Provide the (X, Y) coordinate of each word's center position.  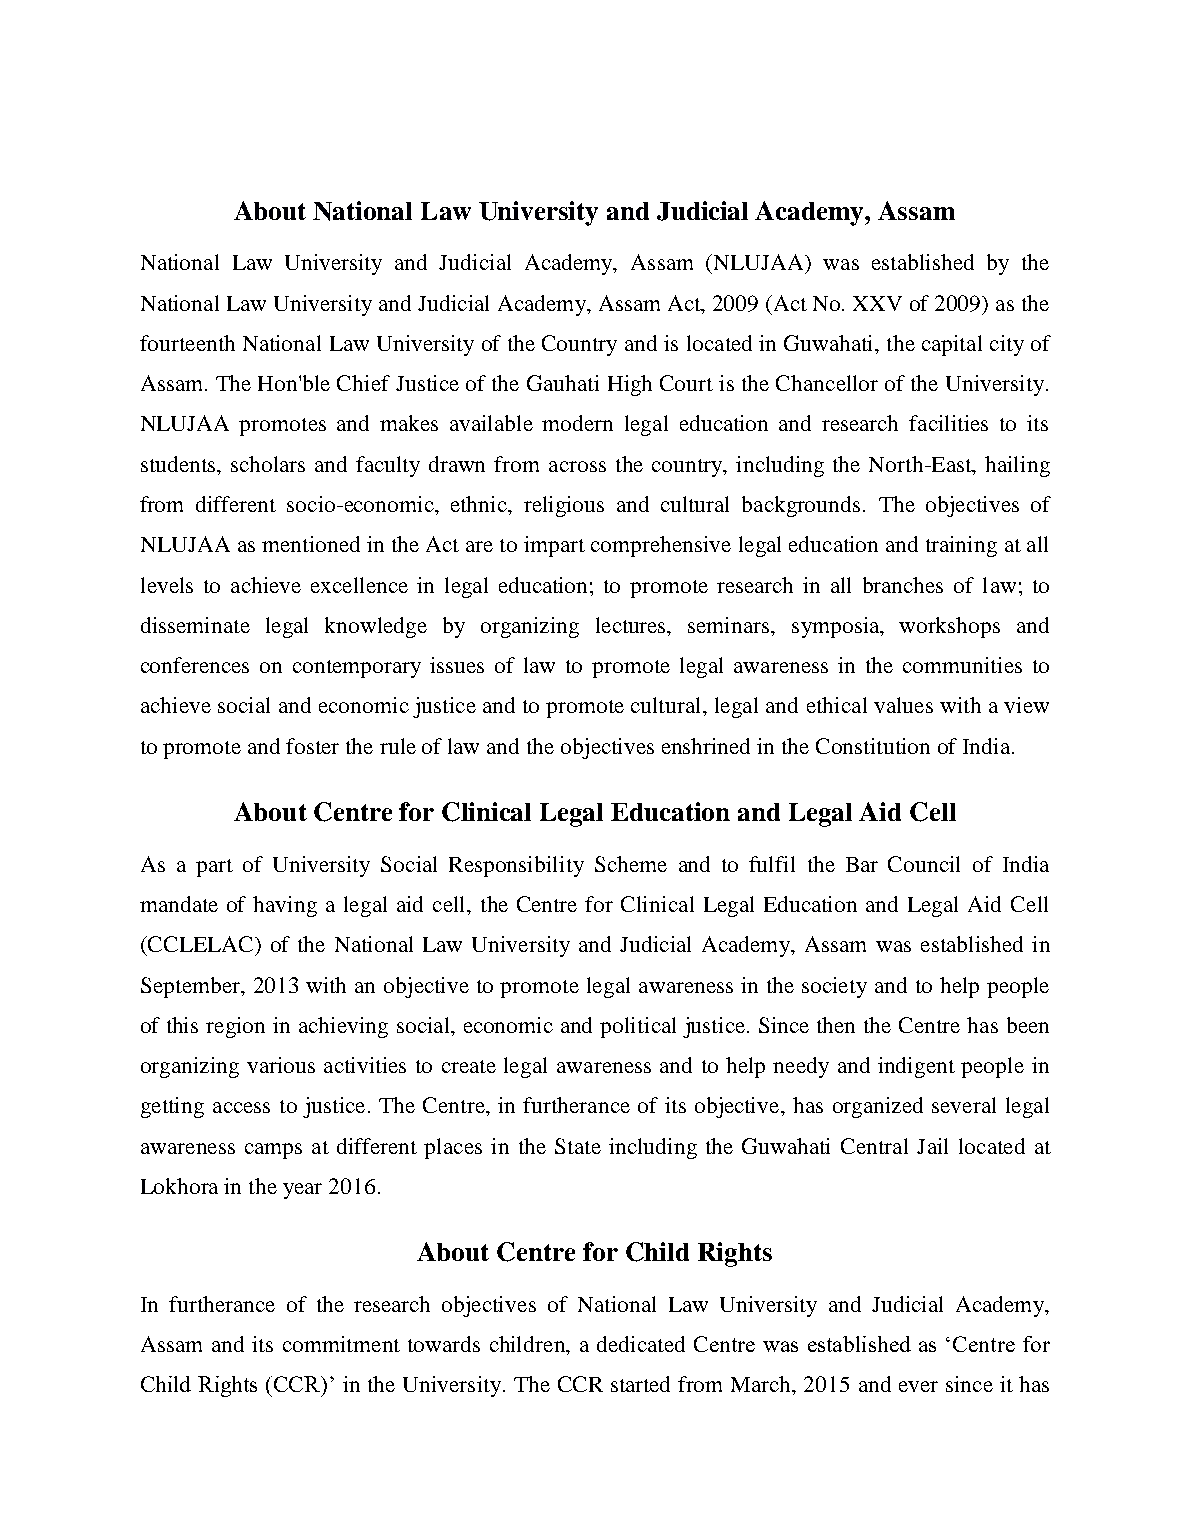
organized (878, 1107)
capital (952, 345)
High (630, 385)
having (285, 906)
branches (903, 585)
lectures (632, 626)
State (578, 1146)
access (241, 1107)
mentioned (311, 544)
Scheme (631, 864)
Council (924, 864)
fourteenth (187, 343)
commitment (341, 1344)
